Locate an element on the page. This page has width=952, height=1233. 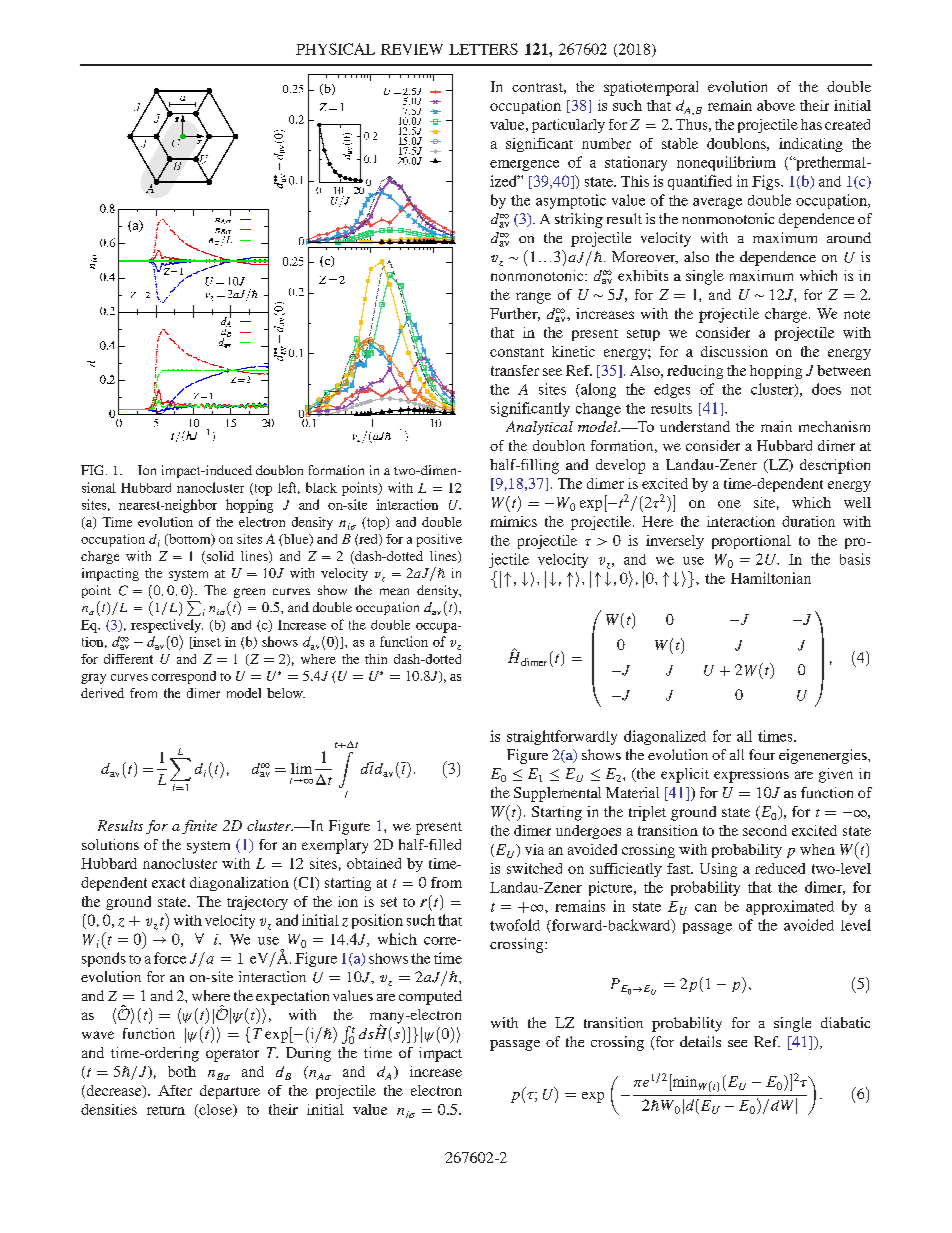
above is located at coordinates (776, 105).
